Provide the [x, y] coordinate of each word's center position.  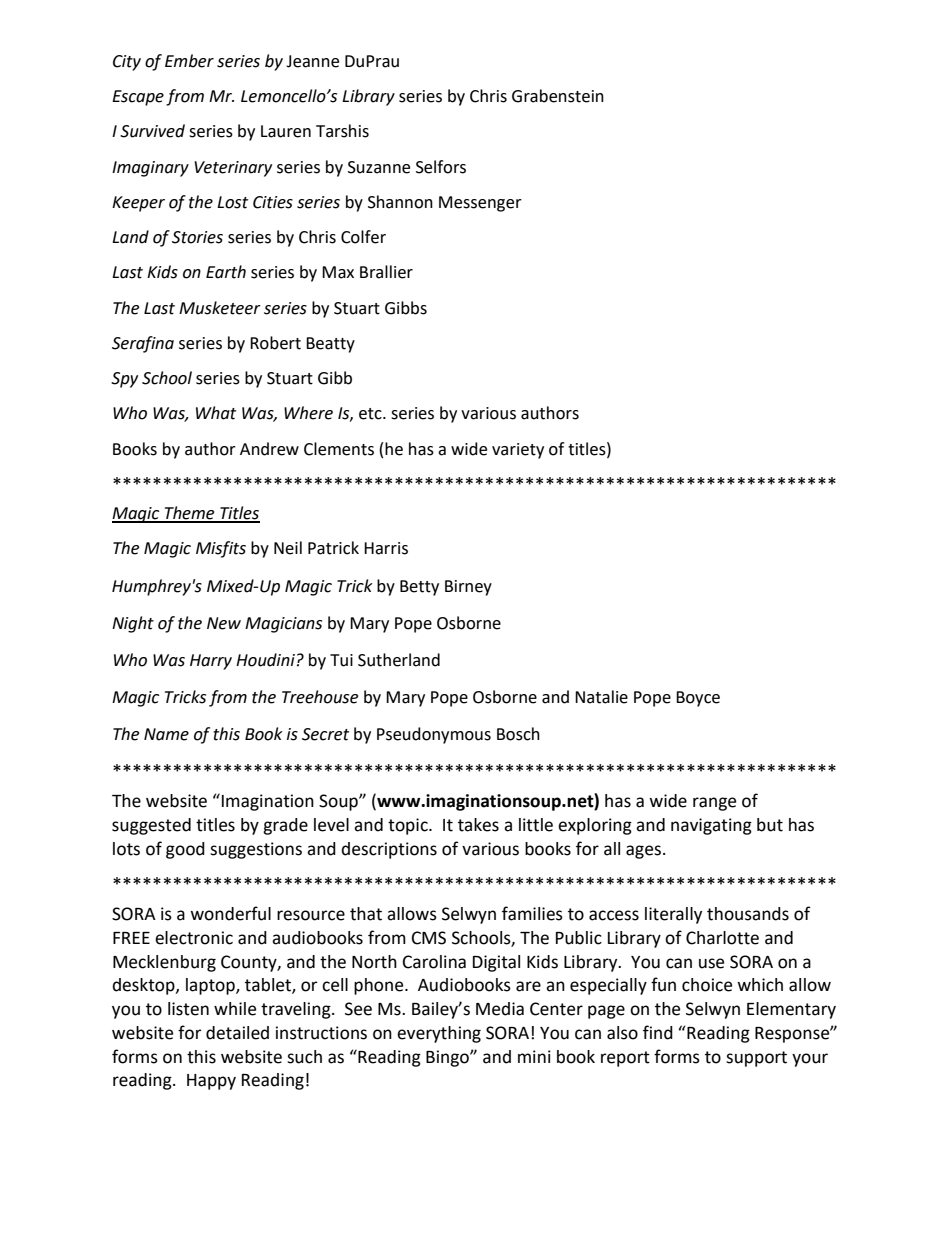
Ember [189, 61]
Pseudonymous [434, 735]
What [216, 413]
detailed [237, 1033]
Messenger [480, 204]
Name [166, 734]
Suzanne [379, 167]
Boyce [698, 699]
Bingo [448, 1058]
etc [371, 414]
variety [518, 451]
